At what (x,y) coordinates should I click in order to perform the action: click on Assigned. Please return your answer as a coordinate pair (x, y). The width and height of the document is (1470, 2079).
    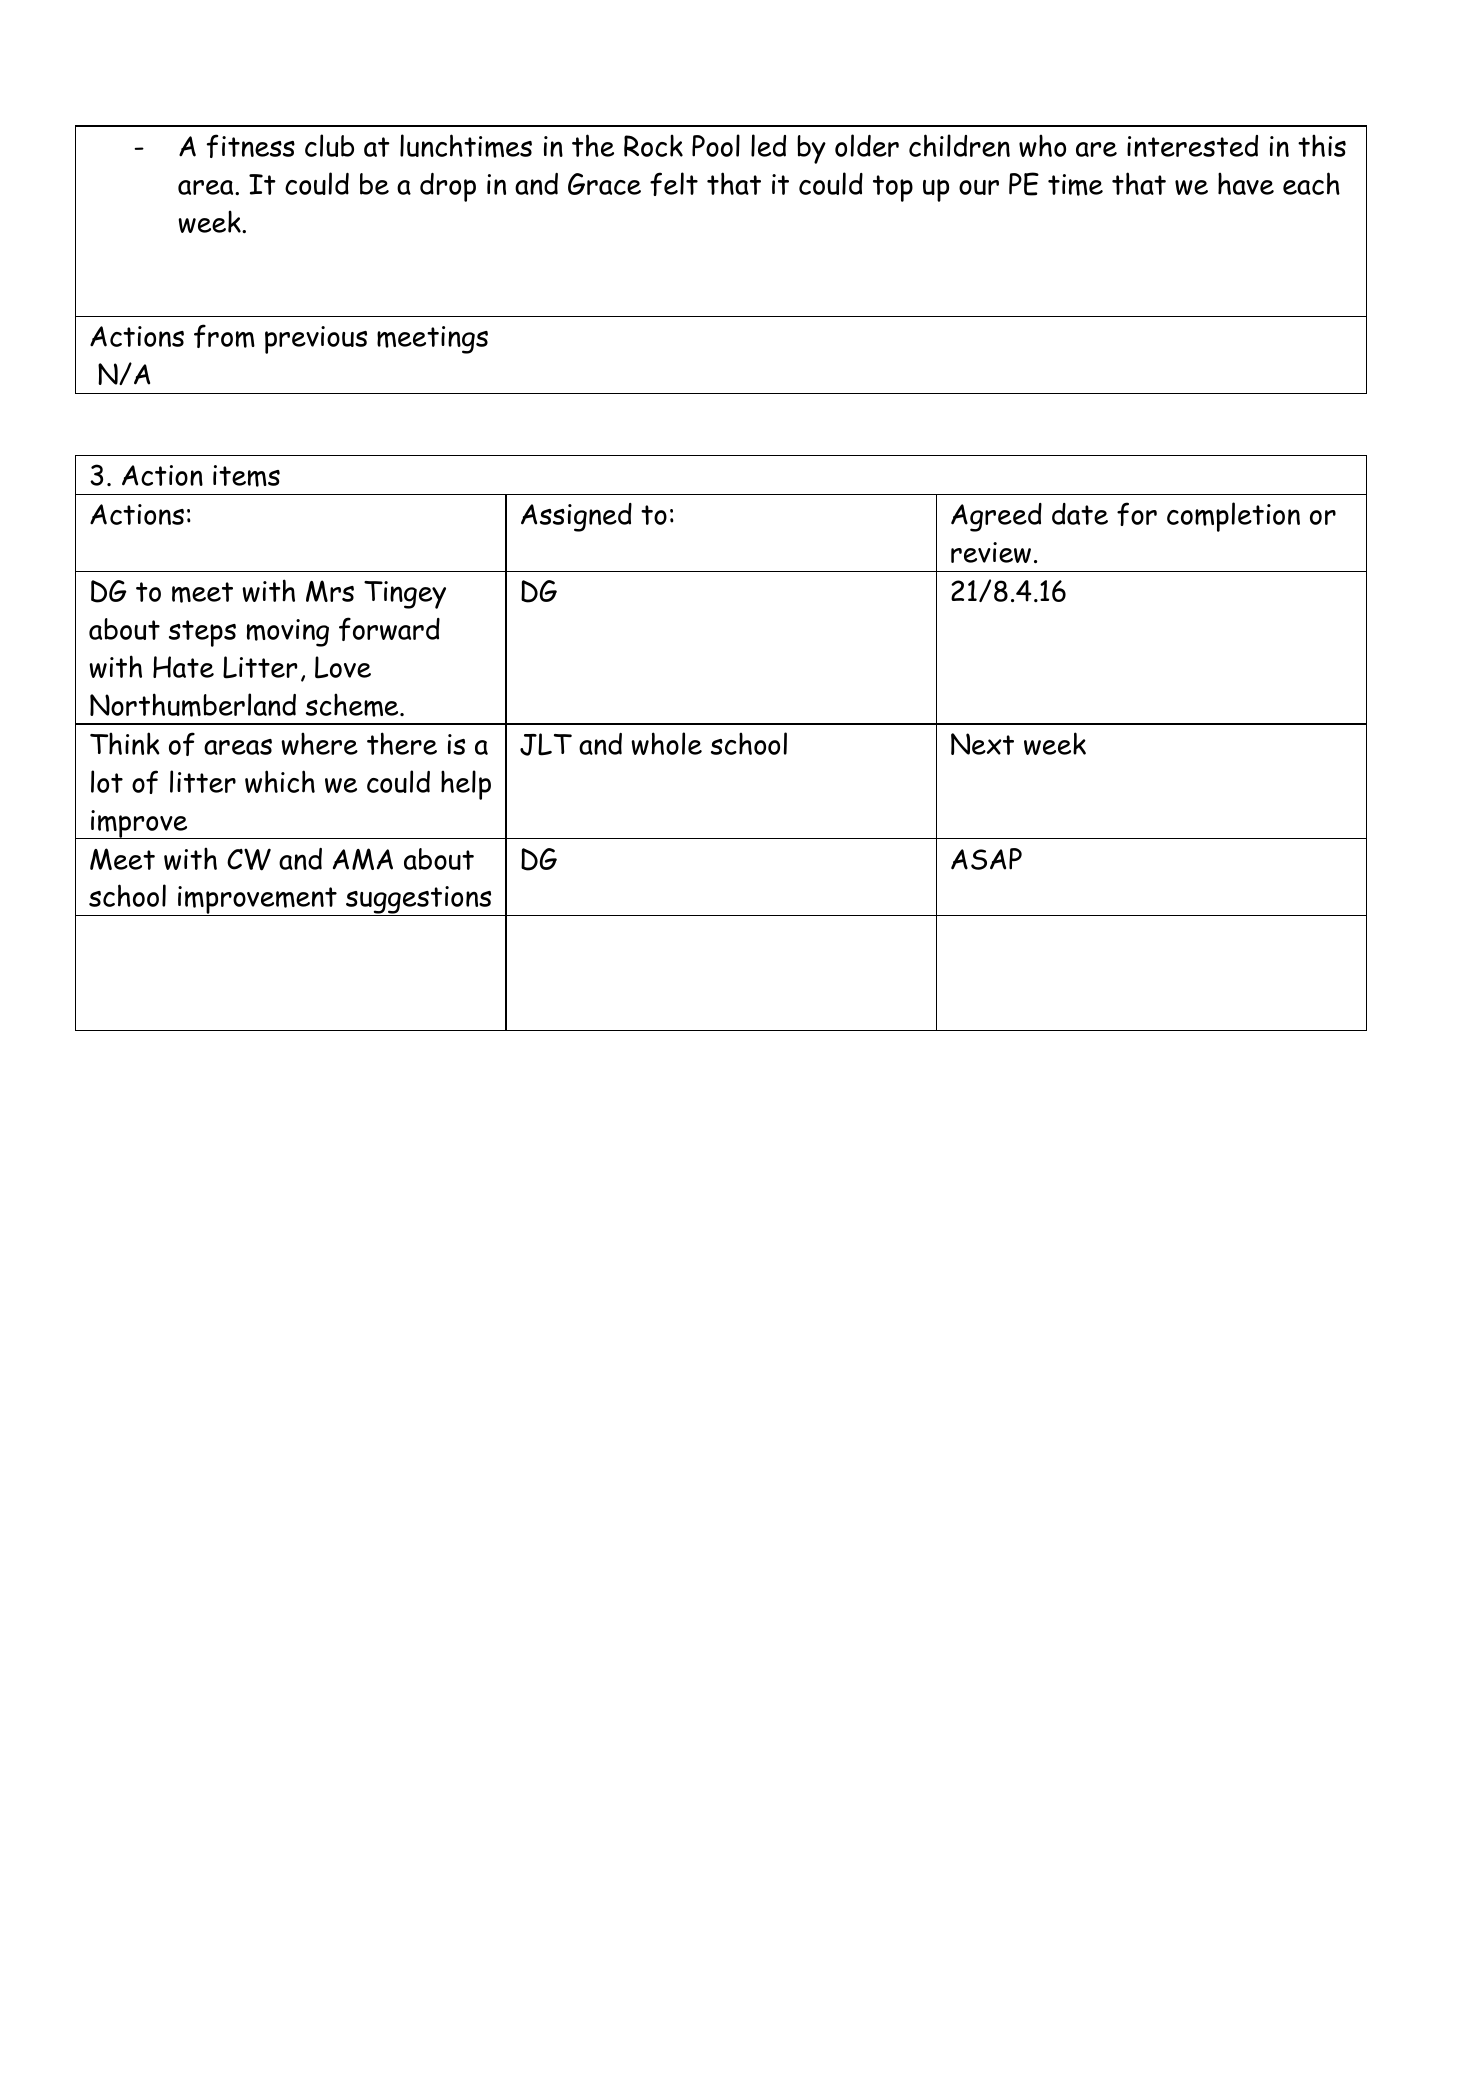
    Looking at the image, I should click on (576, 517).
